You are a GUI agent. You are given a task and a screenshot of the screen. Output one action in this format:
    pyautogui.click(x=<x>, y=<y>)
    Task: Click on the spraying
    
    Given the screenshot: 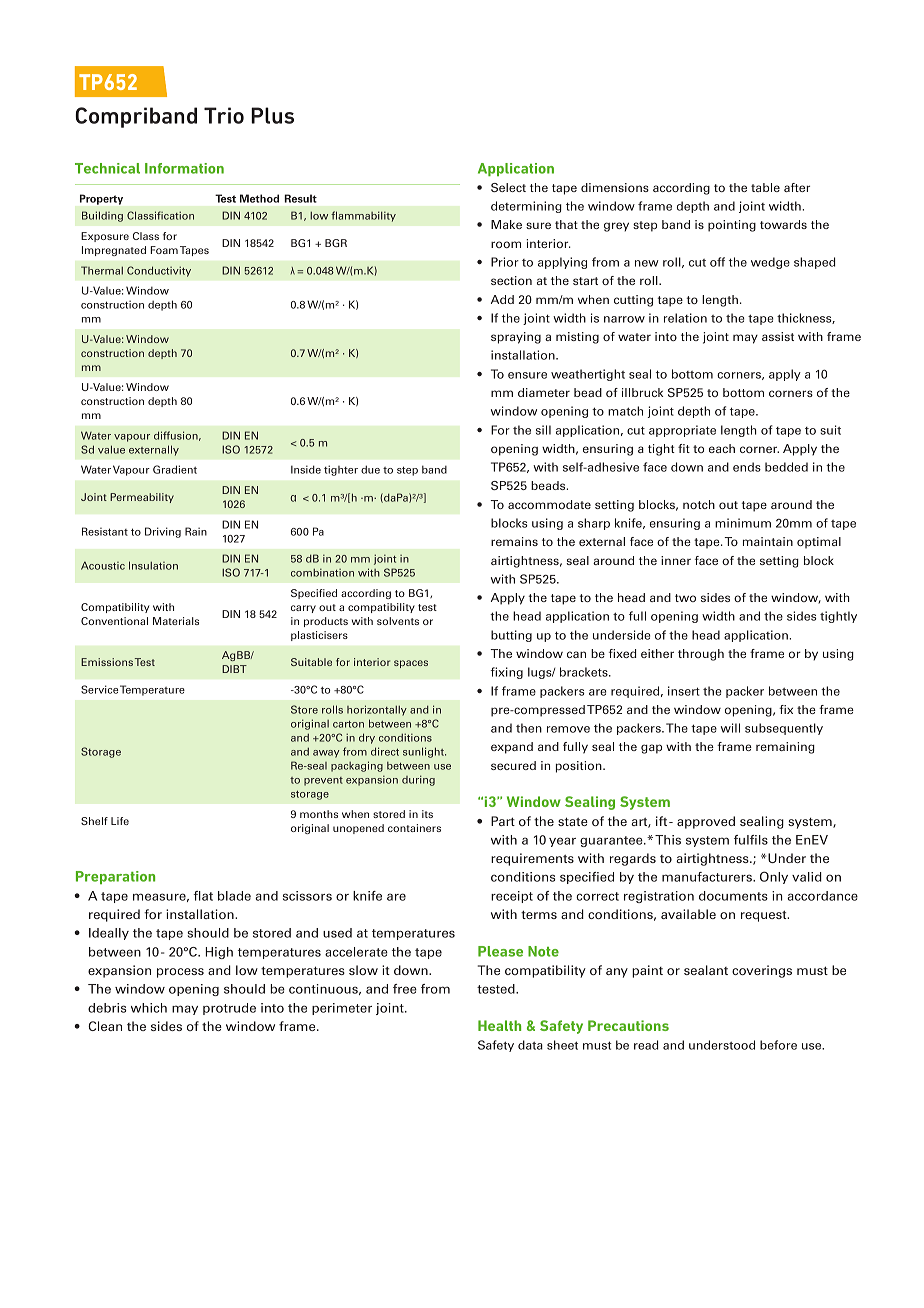 What is the action you would take?
    pyautogui.click(x=516, y=338)
